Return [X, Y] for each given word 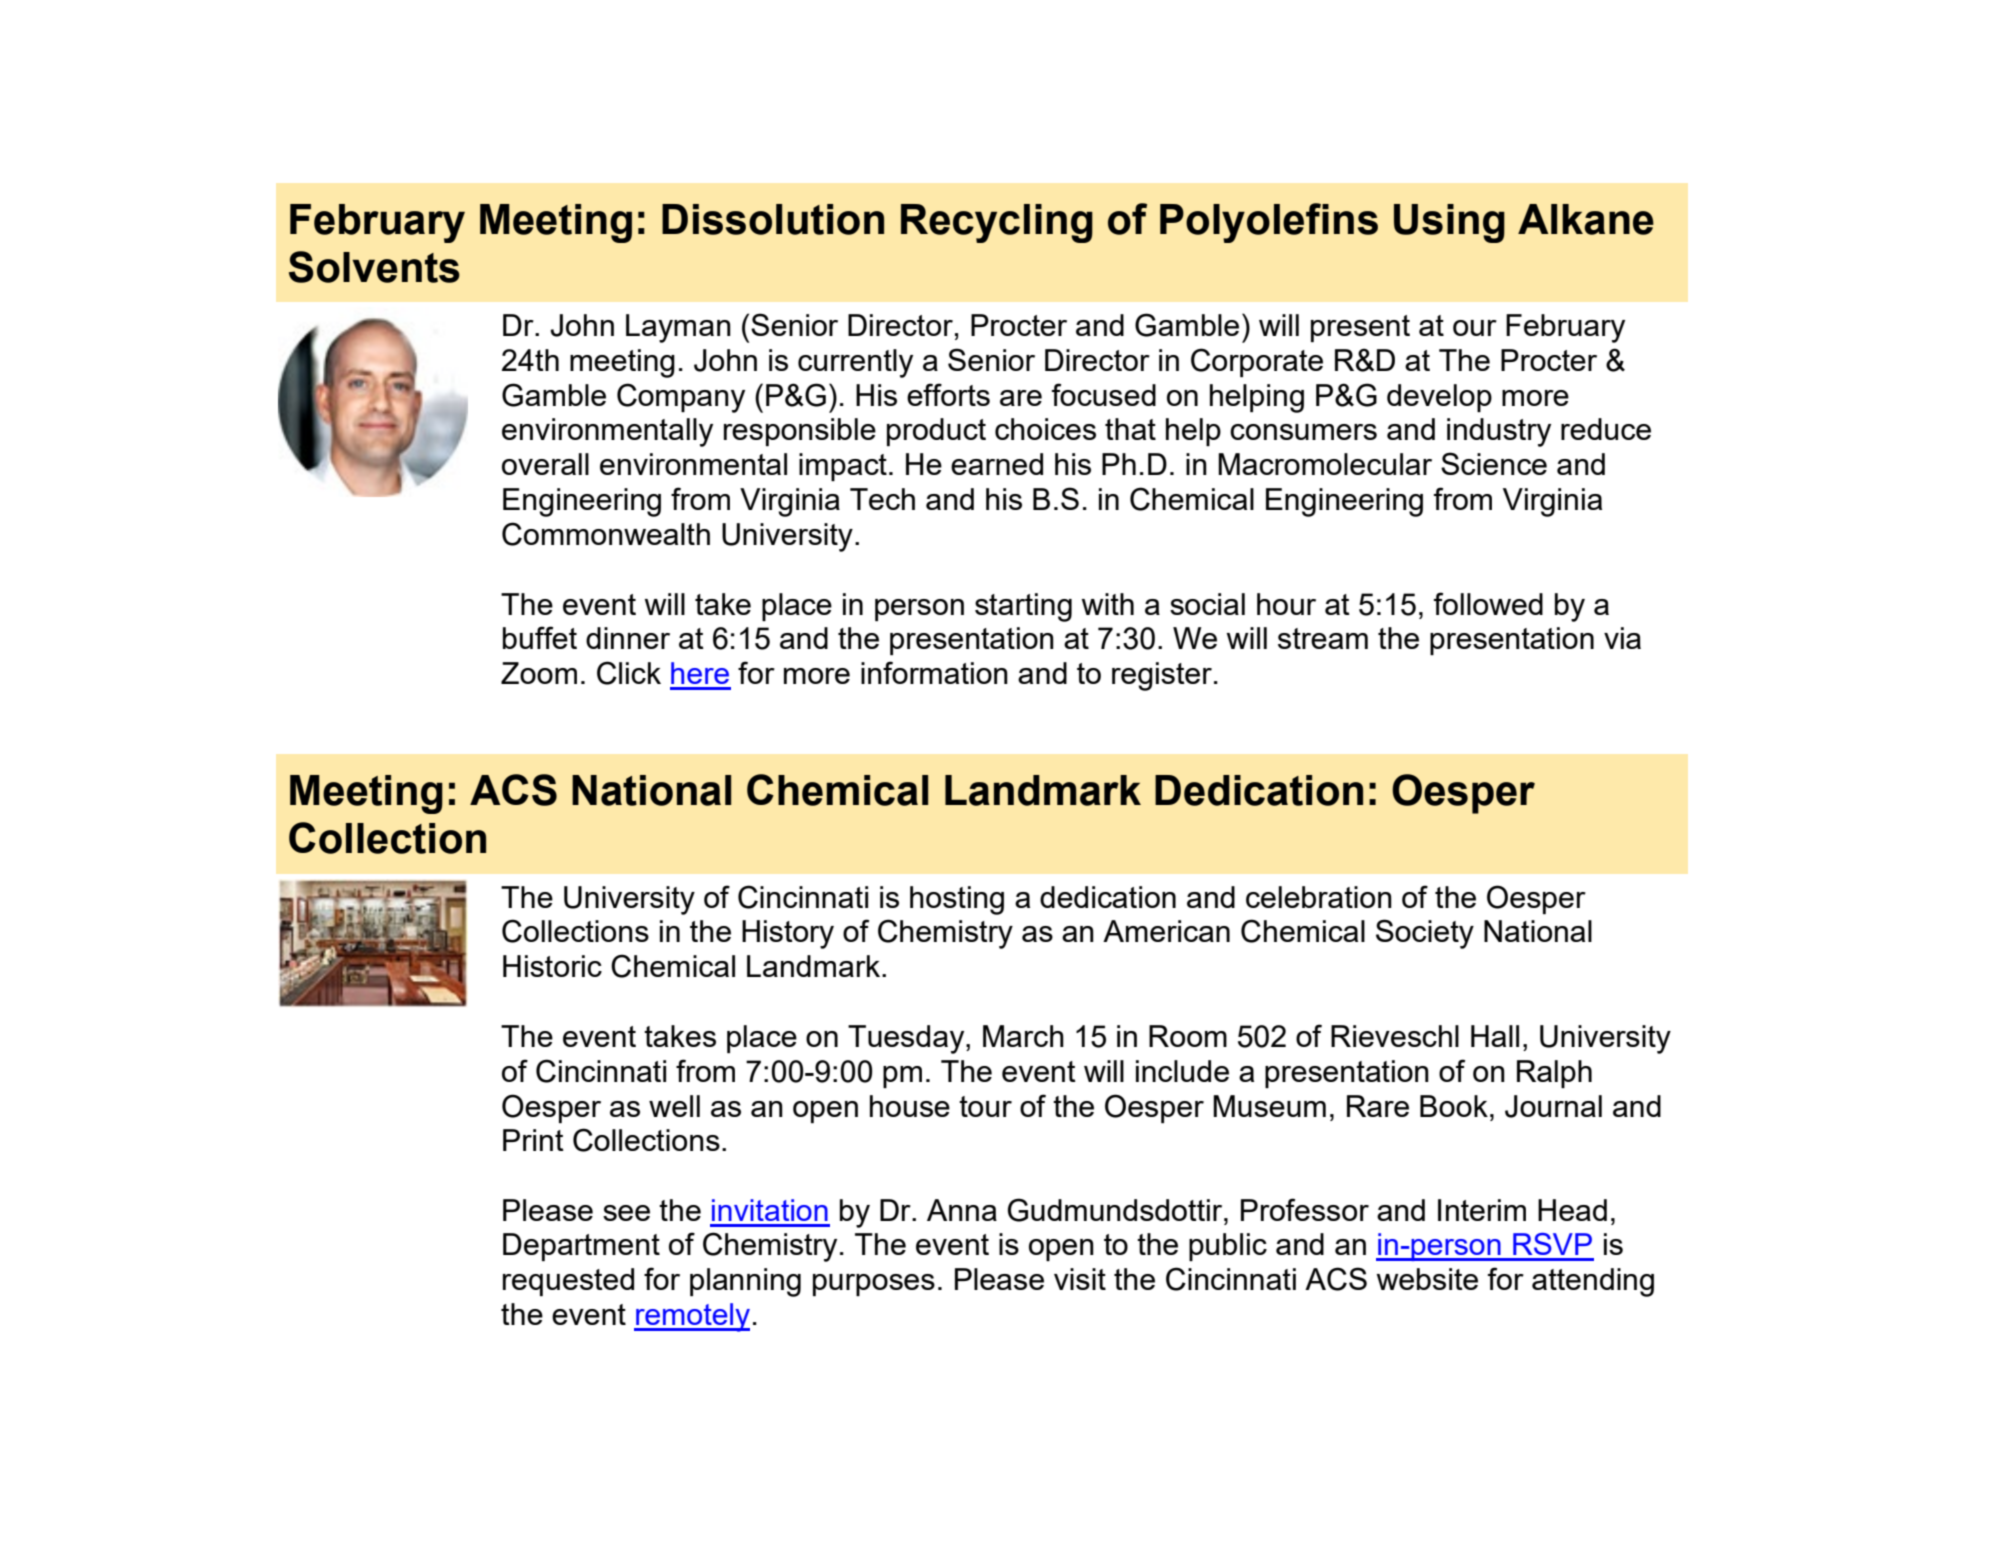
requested [568, 1282]
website [1427, 1279]
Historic [552, 966]
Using [1449, 223]
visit [1080, 1279]
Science [1494, 463]
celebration [1319, 897]
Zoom [539, 673]
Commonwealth [606, 534]
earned [997, 464]
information [934, 672]
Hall [1495, 1036]
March [1023, 1036]
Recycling [997, 223]
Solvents [374, 267]
